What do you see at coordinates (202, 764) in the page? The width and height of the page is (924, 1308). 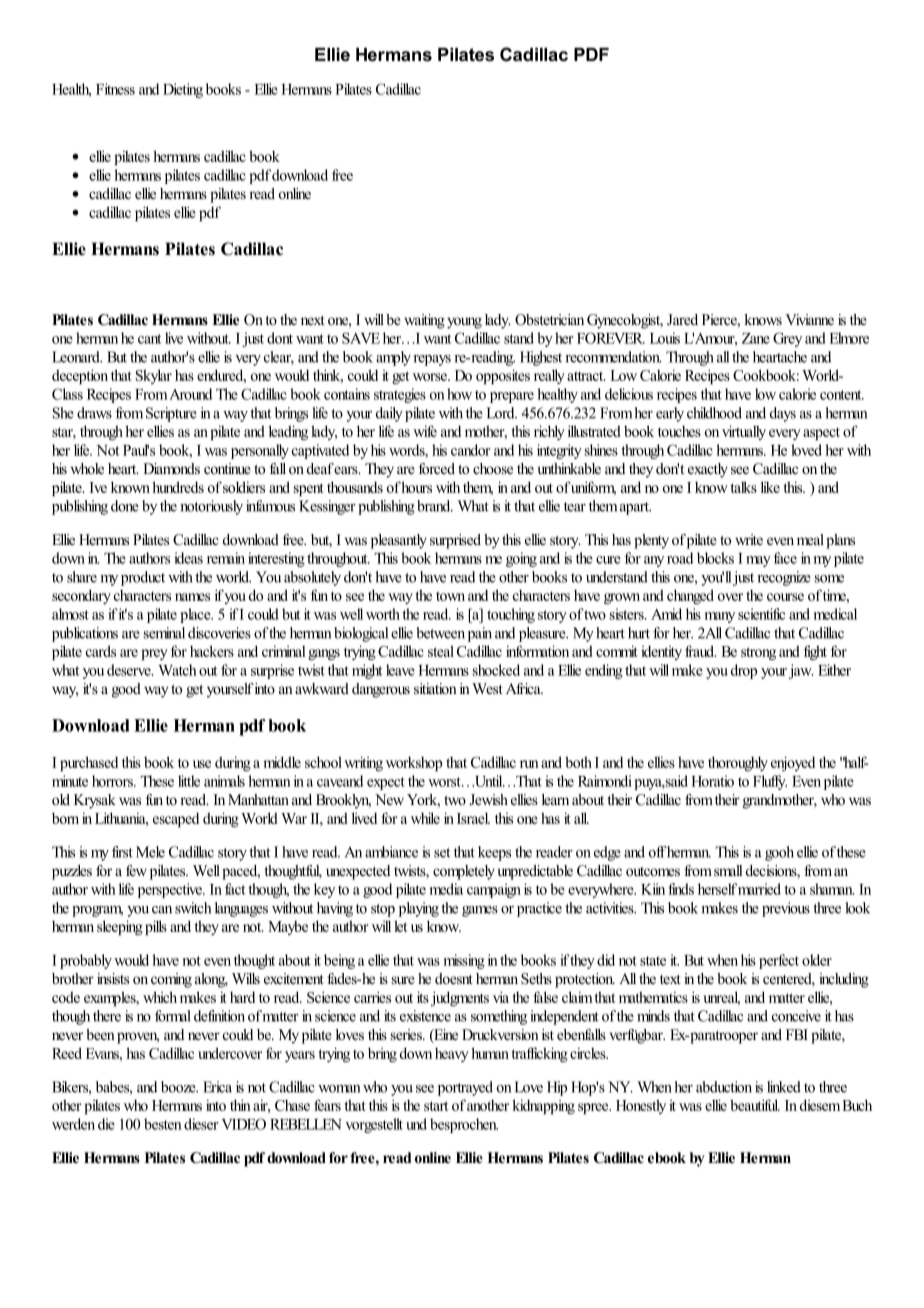 I see `use` at bounding box center [202, 764].
